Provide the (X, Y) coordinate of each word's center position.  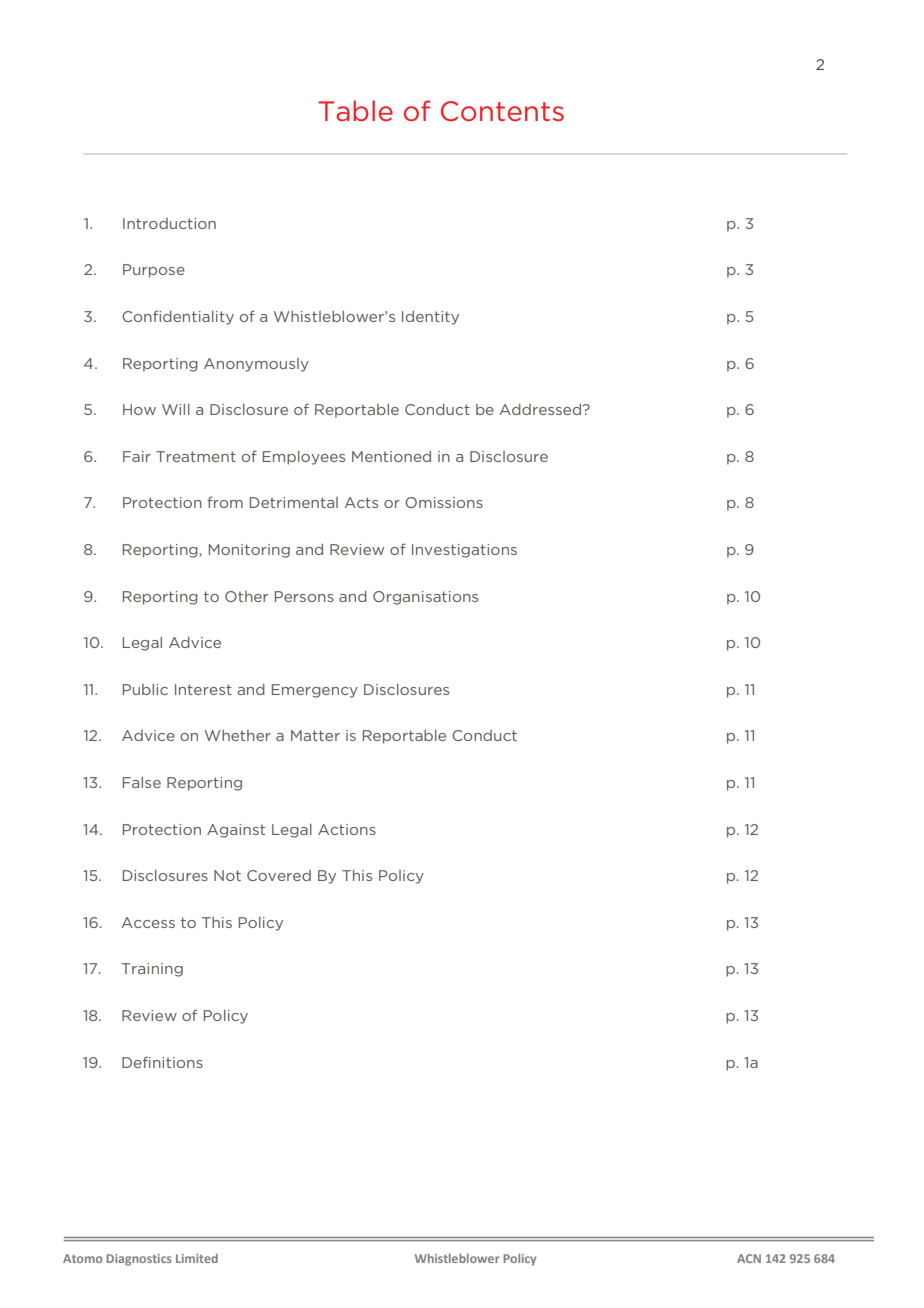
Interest (203, 689)
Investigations (464, 551)
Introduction (169, 223)
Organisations (425, 598)
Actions (347, 829)
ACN (749, 1258)
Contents (502, 111)
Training (152, 970)
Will (176, 409)
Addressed (541, 409)
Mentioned (391, 456)
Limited (197, 1258)
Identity (430, 318)
